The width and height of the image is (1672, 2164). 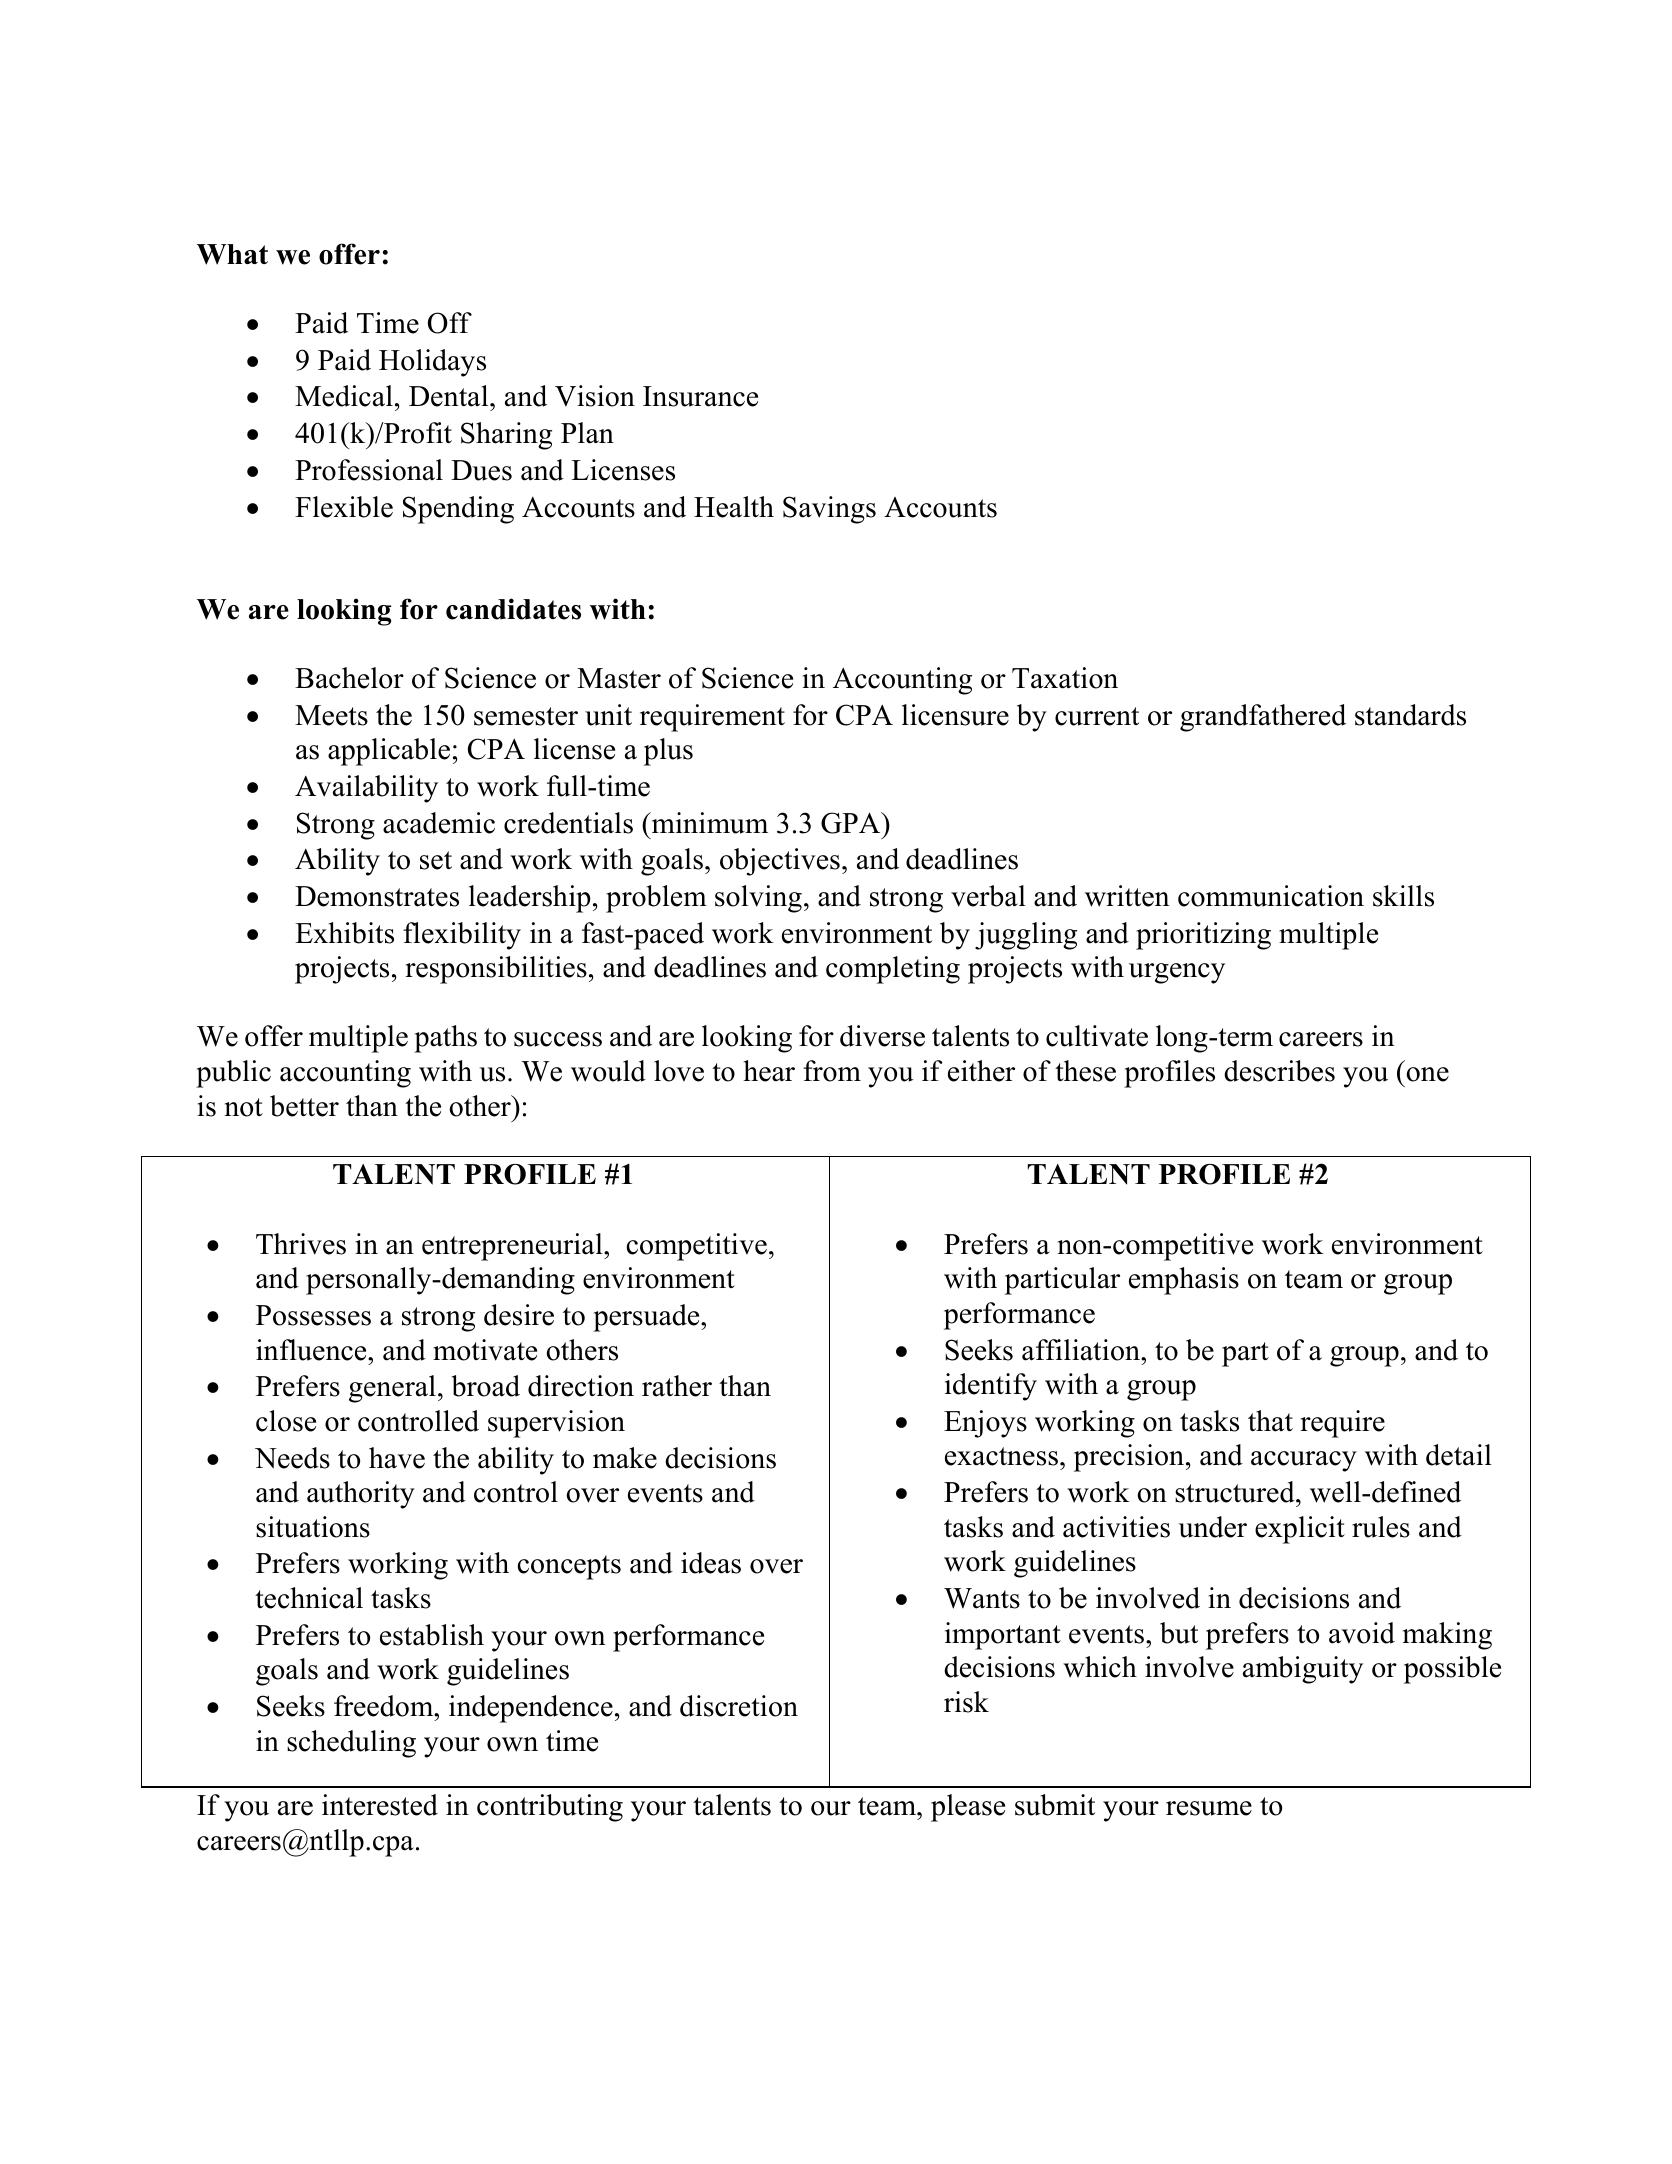 I want to click on describes, so click(x=1279, y=1071).
